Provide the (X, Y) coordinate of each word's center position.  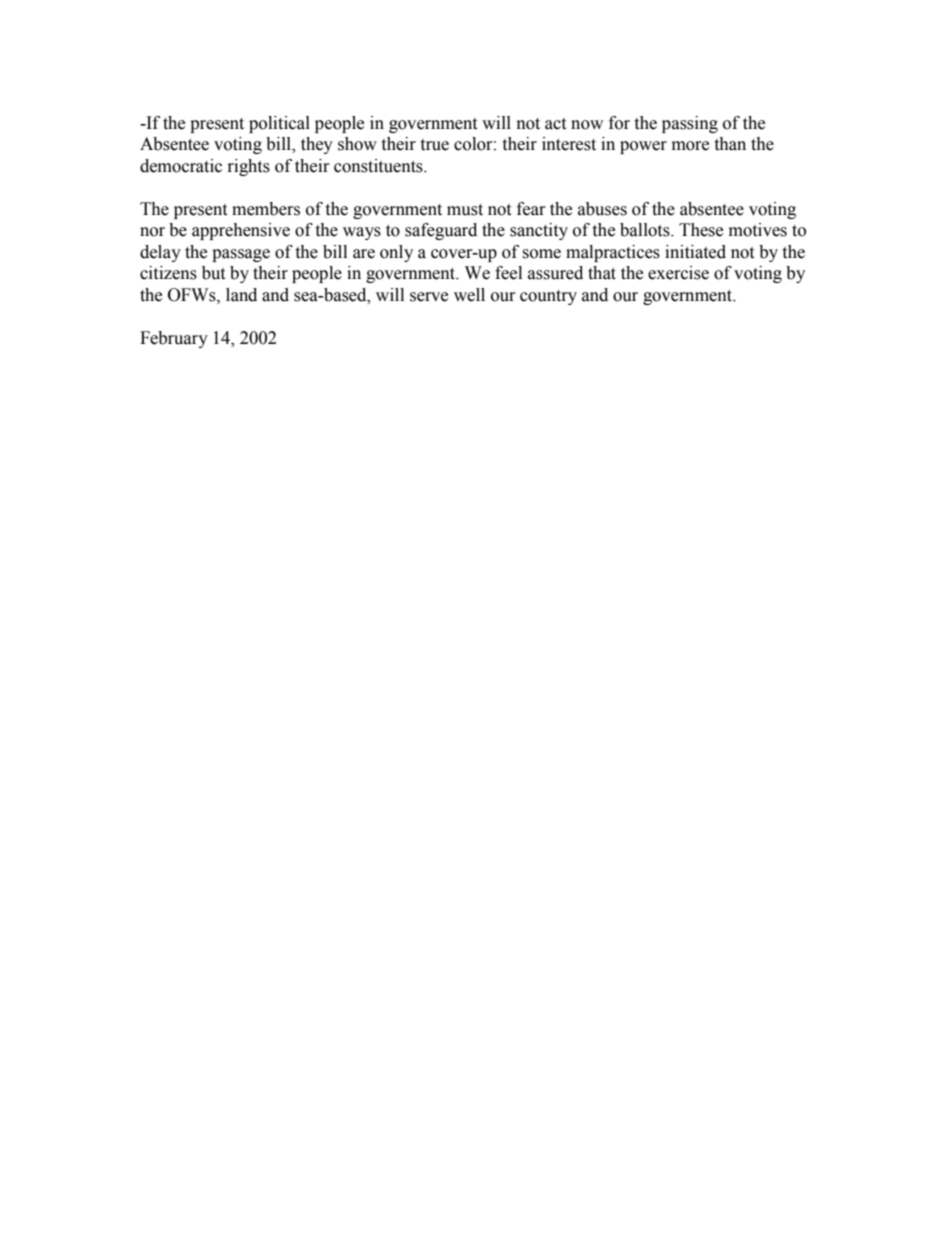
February (174, 339)
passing (690, 124)
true (434, 145)
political (279, 124)
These (701, 230)
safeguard (441, 231)
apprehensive (241, 231)
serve (429, 297)
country (548, 297)
